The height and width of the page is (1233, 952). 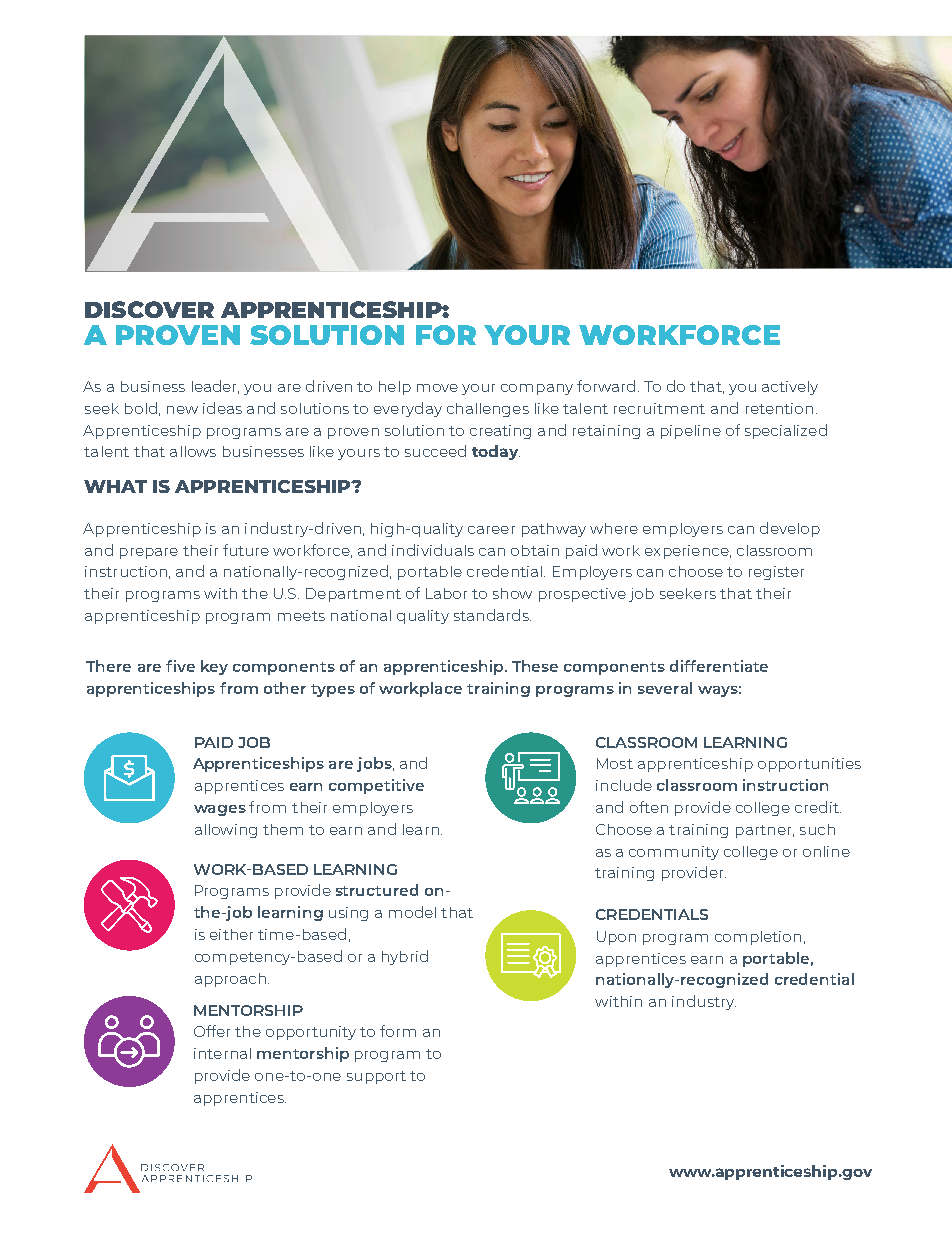 I want to click on actively, so click(x=790, y=388).
